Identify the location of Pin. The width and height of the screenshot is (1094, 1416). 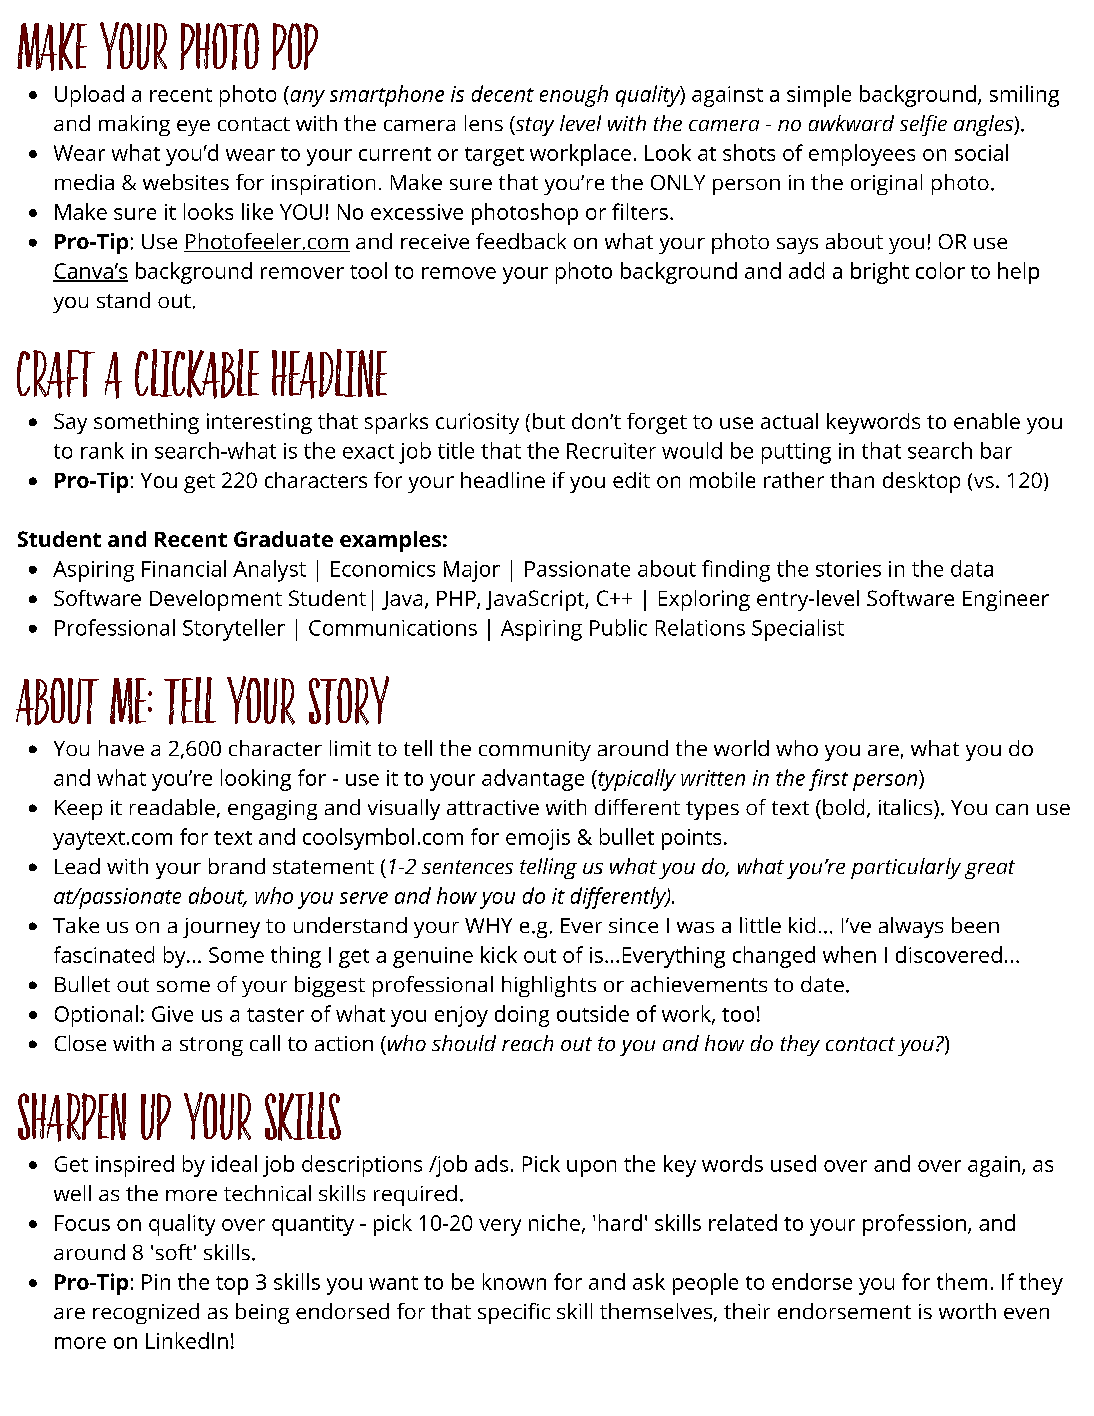
(156, 1282).
